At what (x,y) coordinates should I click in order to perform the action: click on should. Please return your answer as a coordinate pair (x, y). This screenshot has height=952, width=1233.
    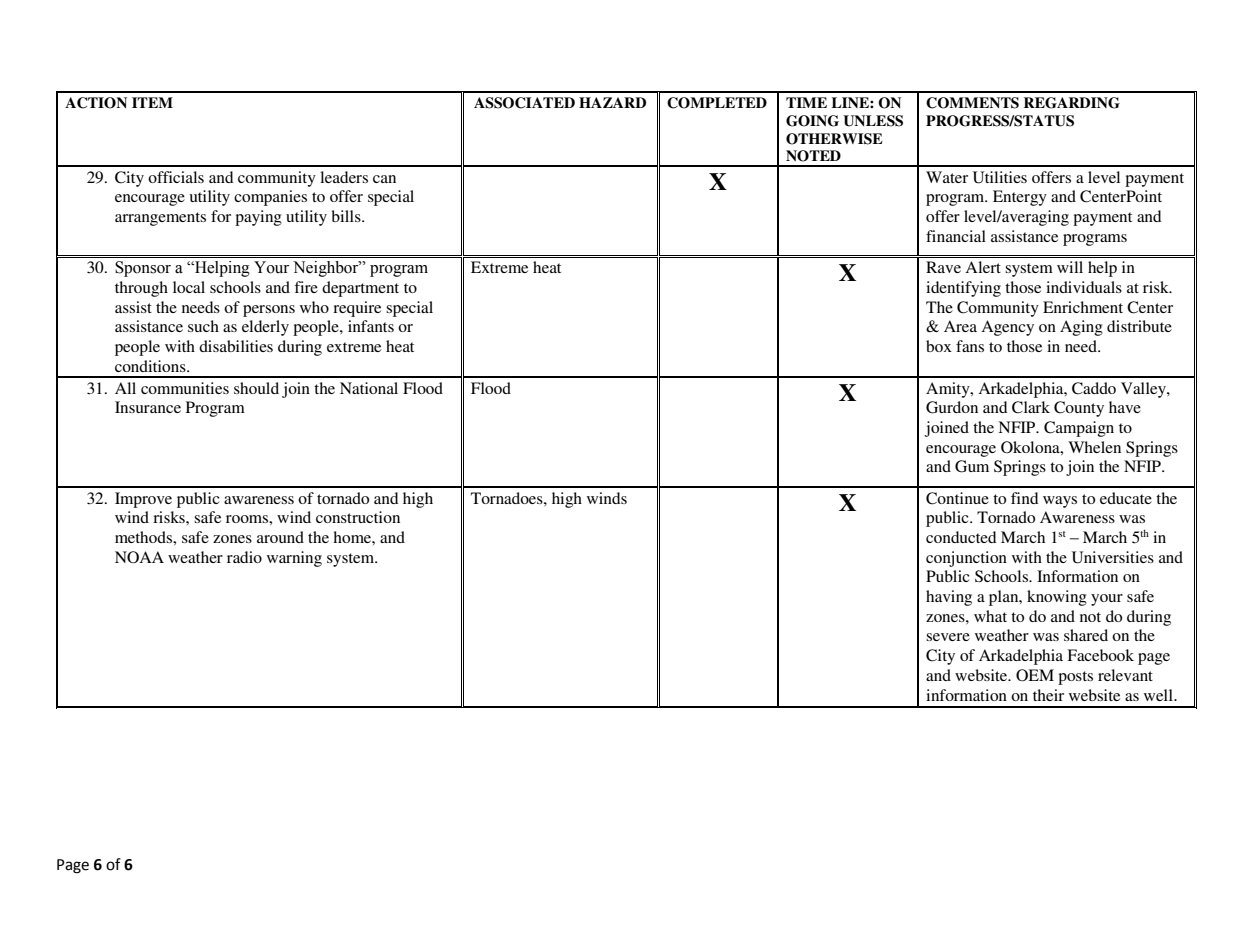
    Looking at the image, I should click on (256, 388).
